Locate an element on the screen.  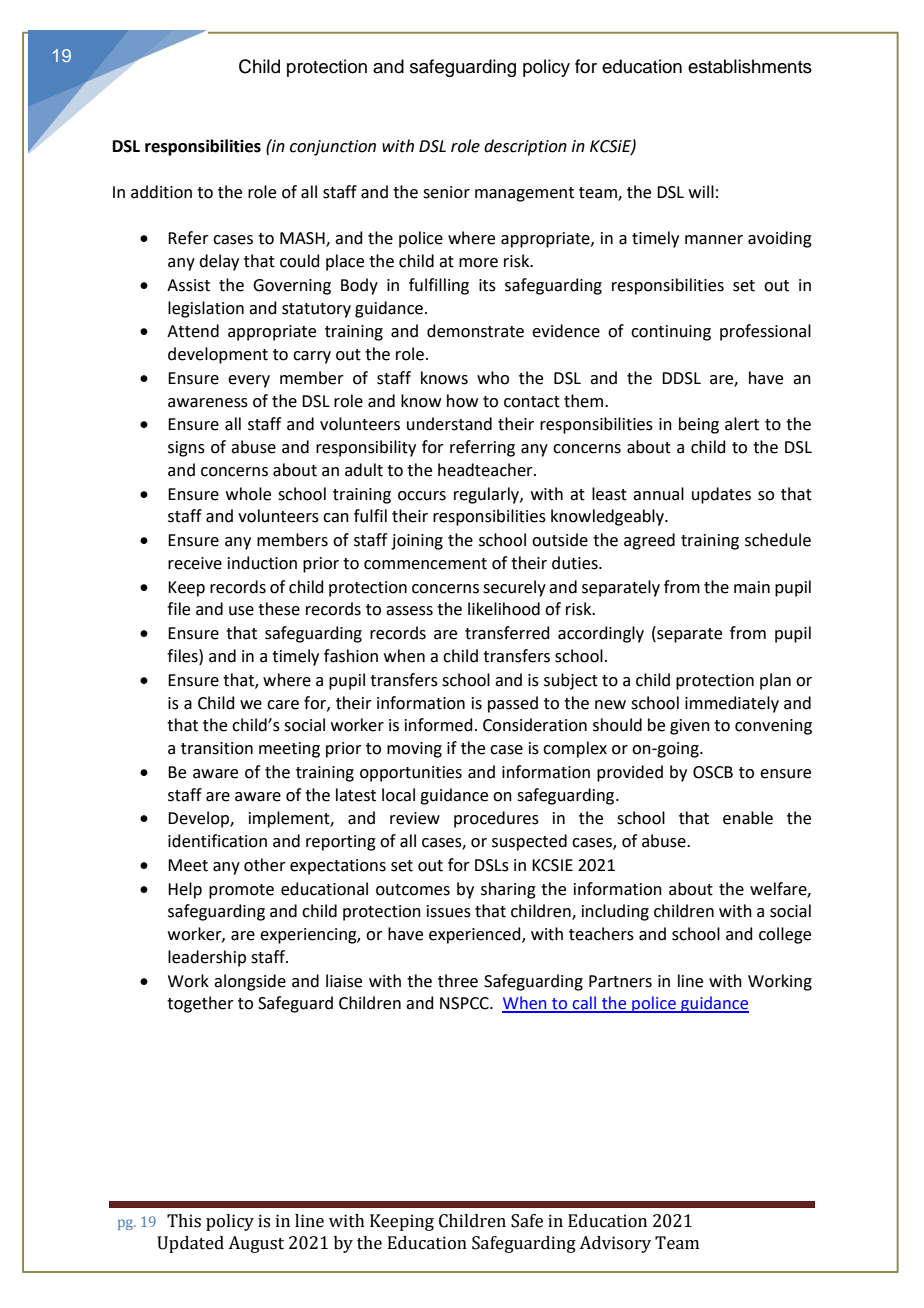
enable is located at coordinates (748, 818).
